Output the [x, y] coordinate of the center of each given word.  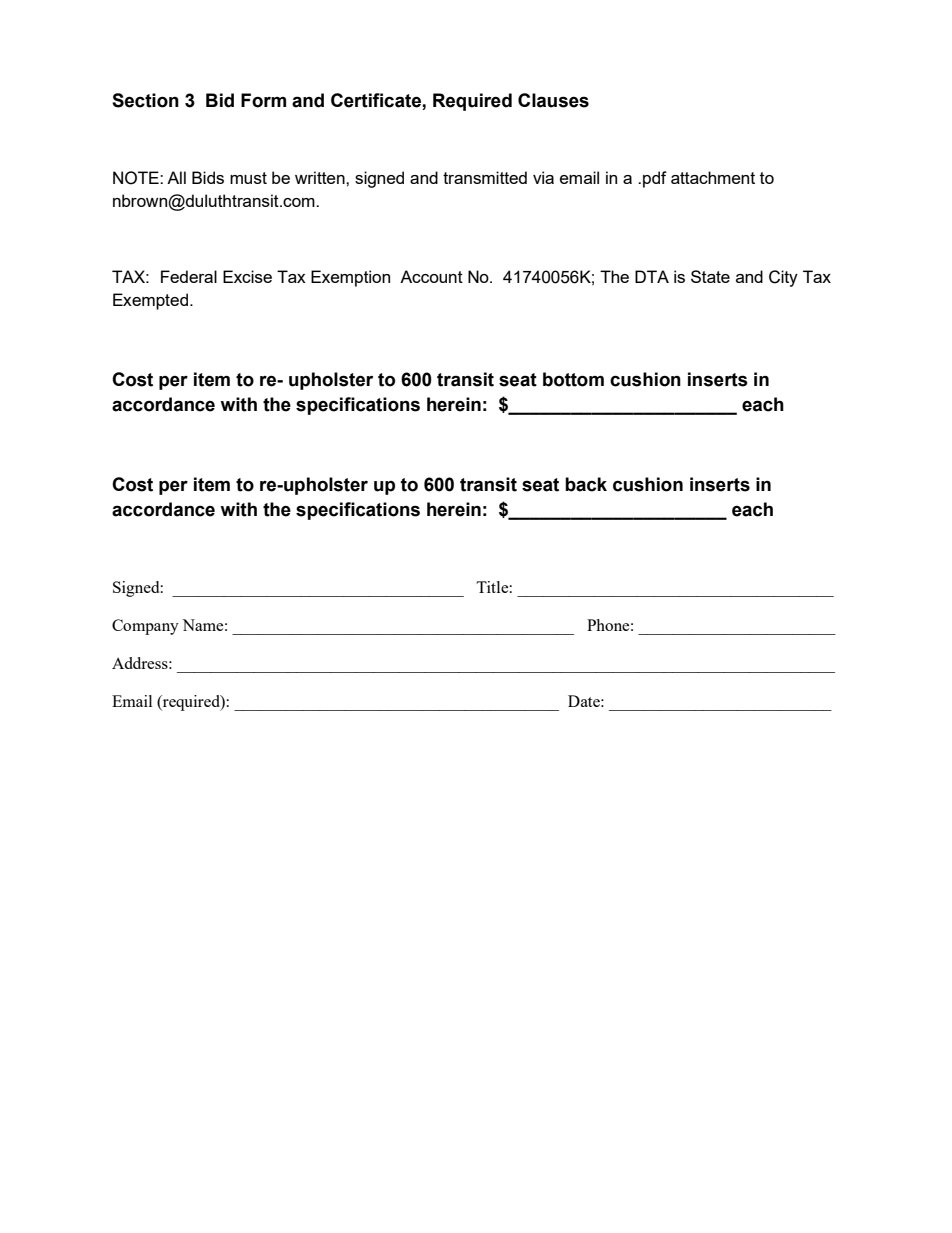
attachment [713, 177]
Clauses [553, 100]
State [710, 276]
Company [145, 627]
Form [263, 100]
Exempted [150, 301]
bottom [573, 379]
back [586, 484]
